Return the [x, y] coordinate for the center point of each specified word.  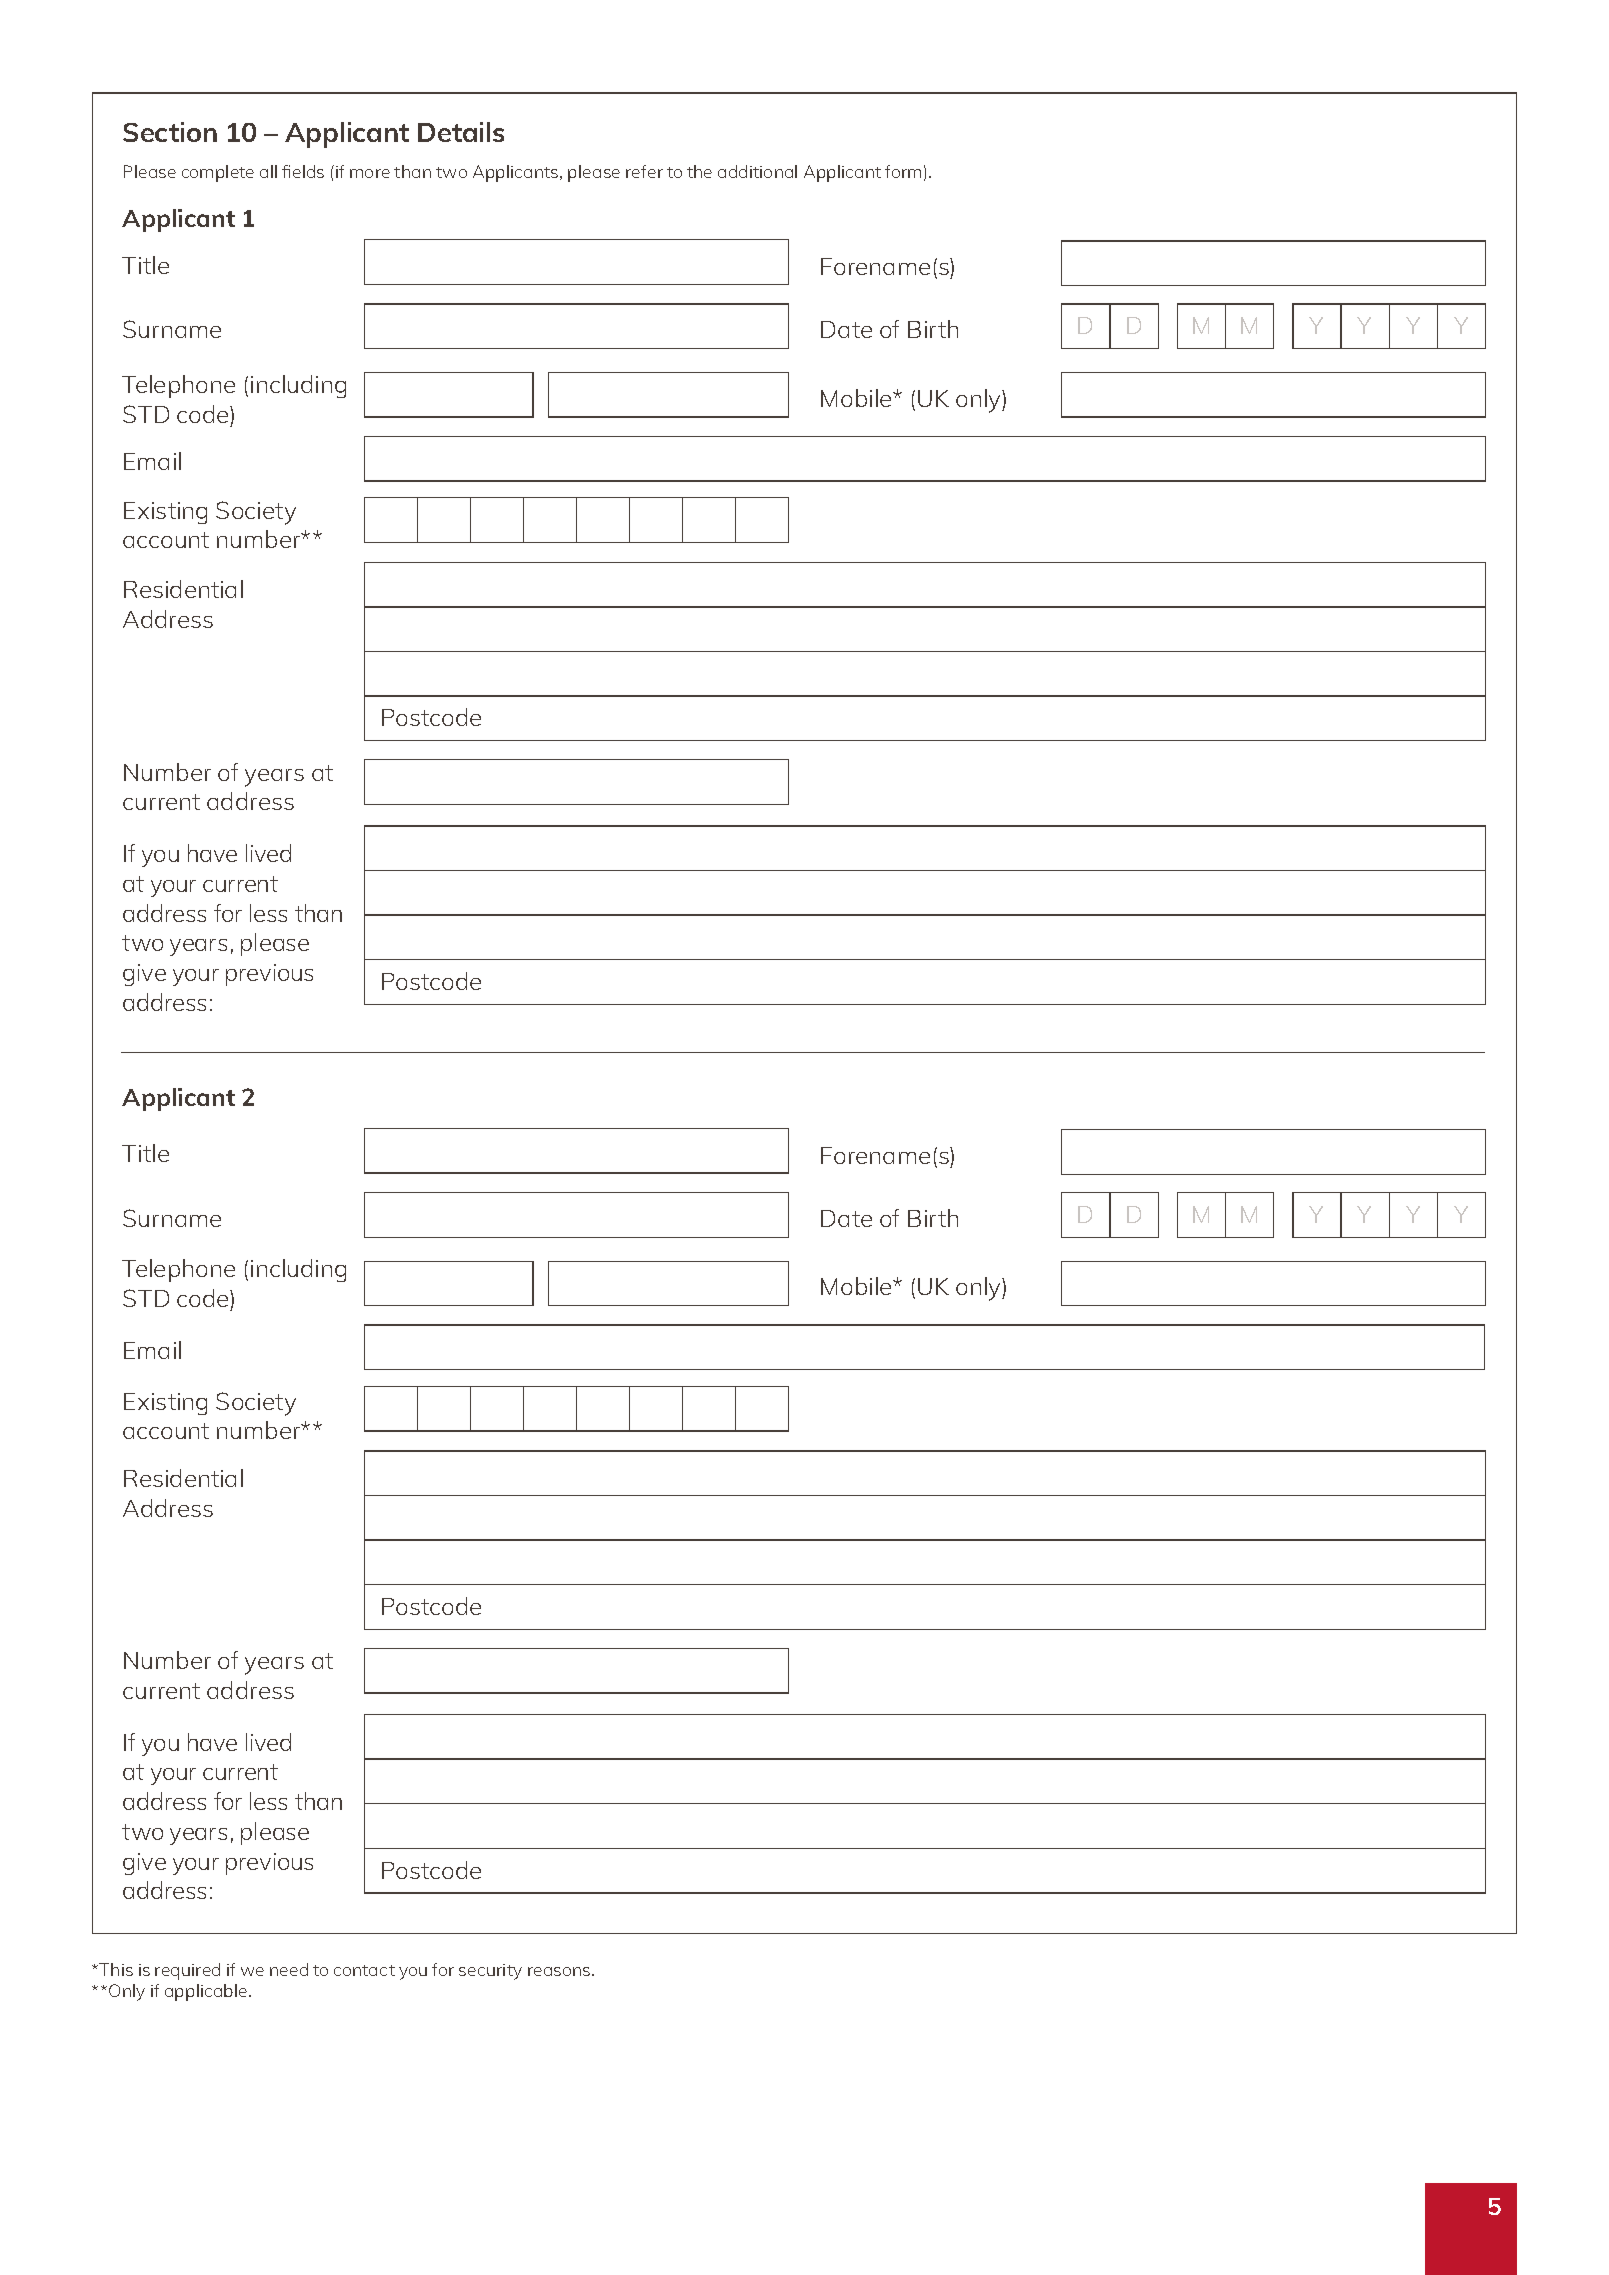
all [268, 171]
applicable [207, 1992]
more [370, 173]
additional [757, 171]
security [490, 1972]
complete [218, 173]
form [903, 171]
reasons [560, 1971]
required [187, 1971]
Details [461, 132]
